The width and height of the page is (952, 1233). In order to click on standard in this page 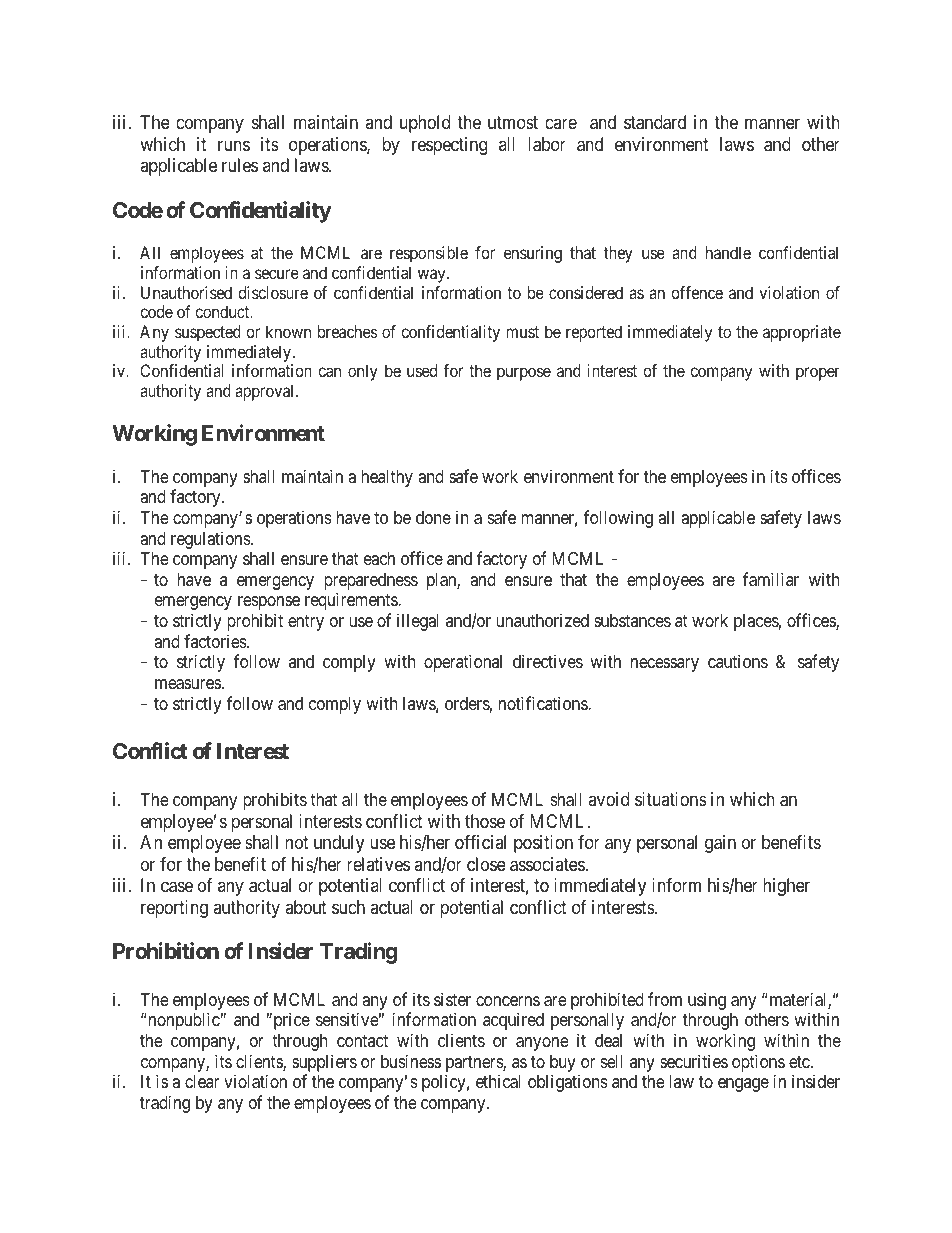, I will do `click(655, 122)`.
